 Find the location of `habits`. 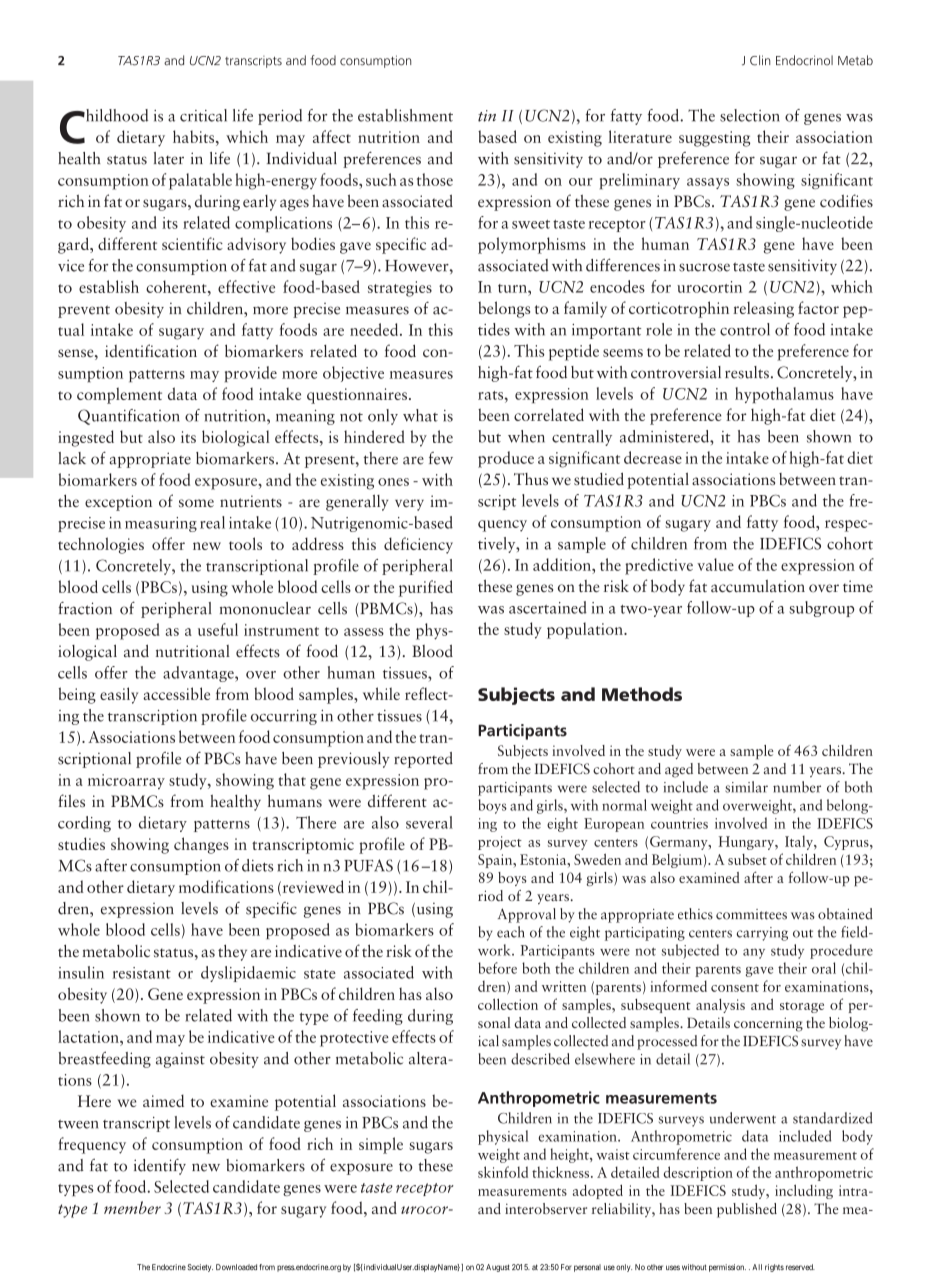

habits is located at coordinates (195, 136).
